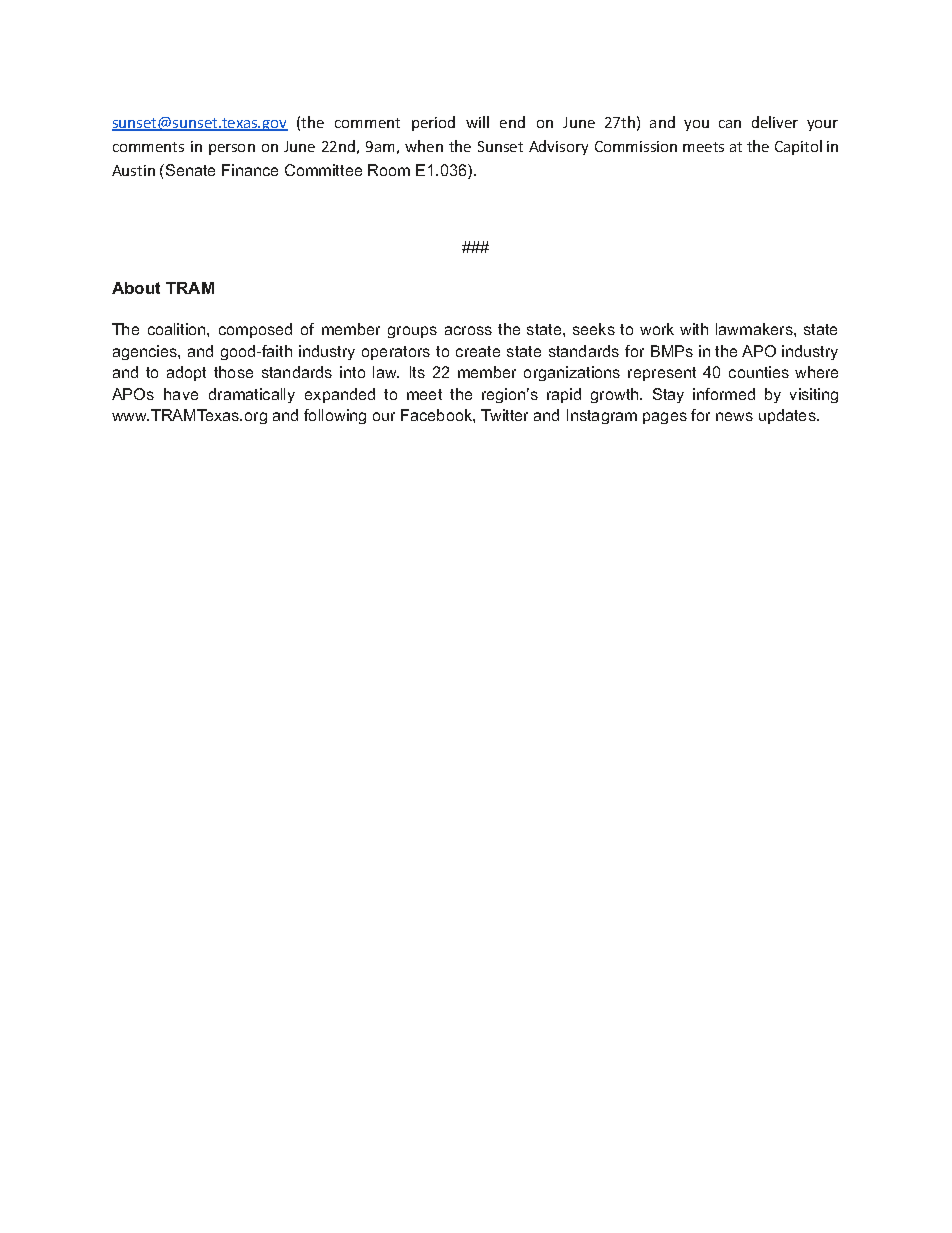 This image has height=1233, width=952. Describe the element at coordinates (730, 124) in the image. I see `can` at that location.
